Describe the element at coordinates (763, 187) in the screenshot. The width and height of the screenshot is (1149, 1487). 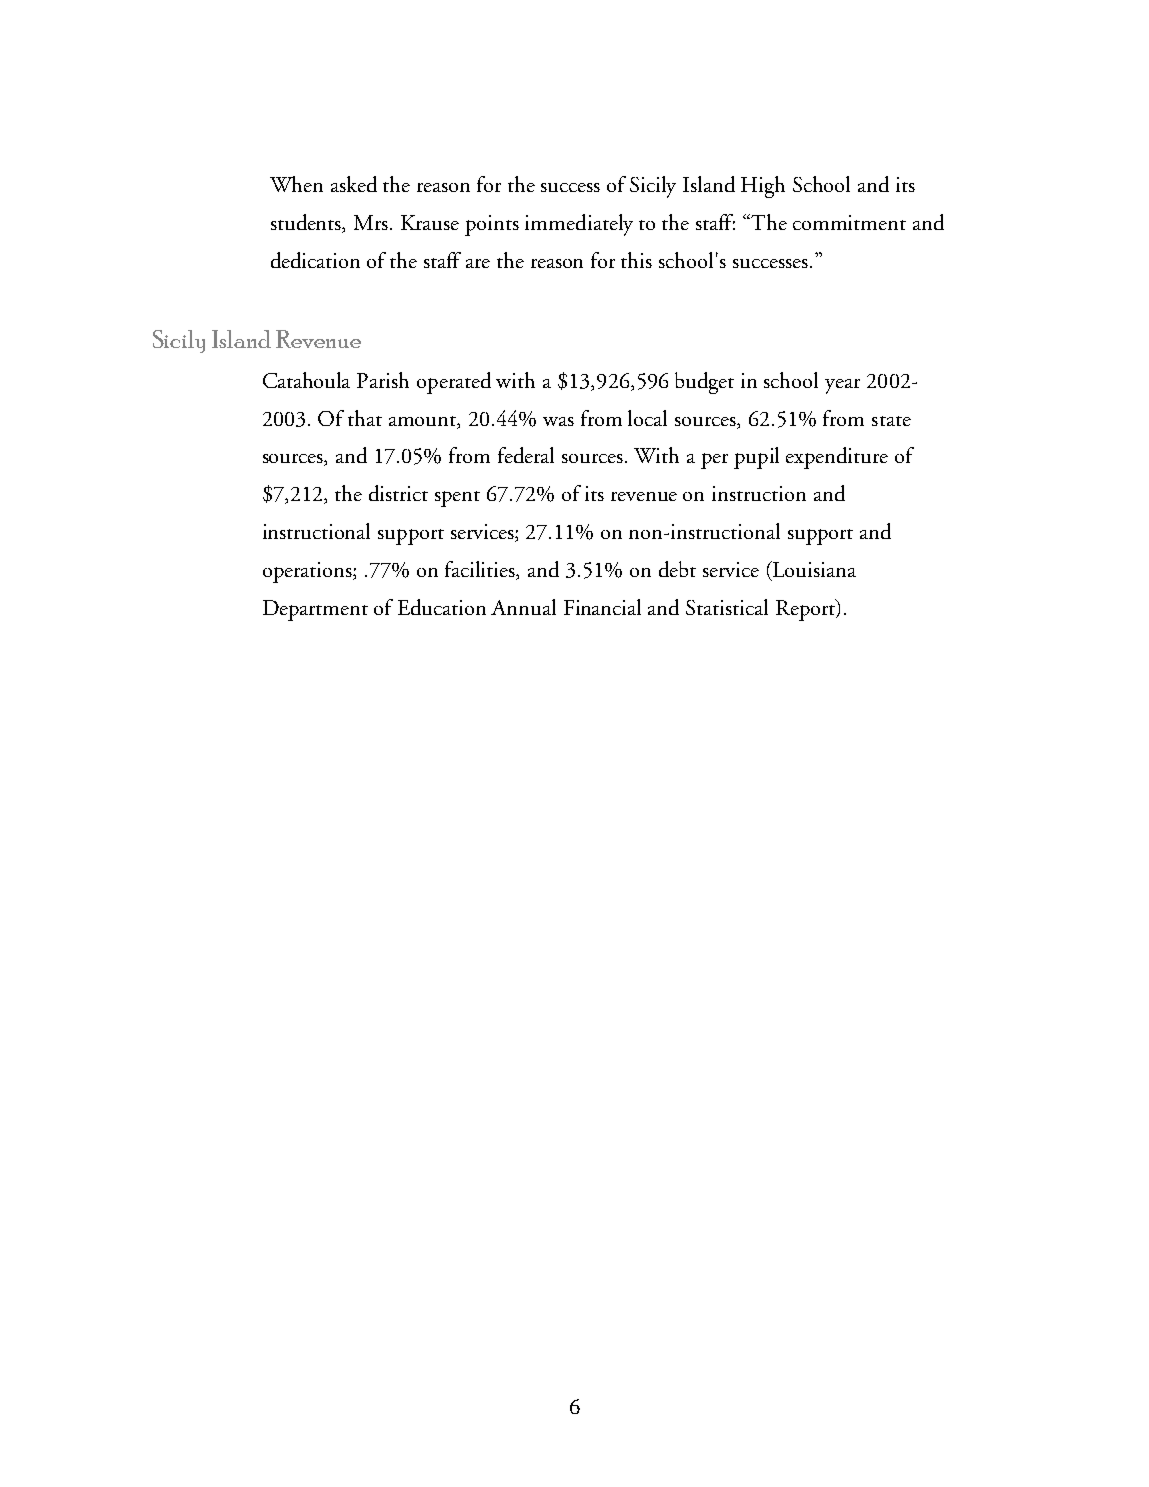
I see `High` at that location.
